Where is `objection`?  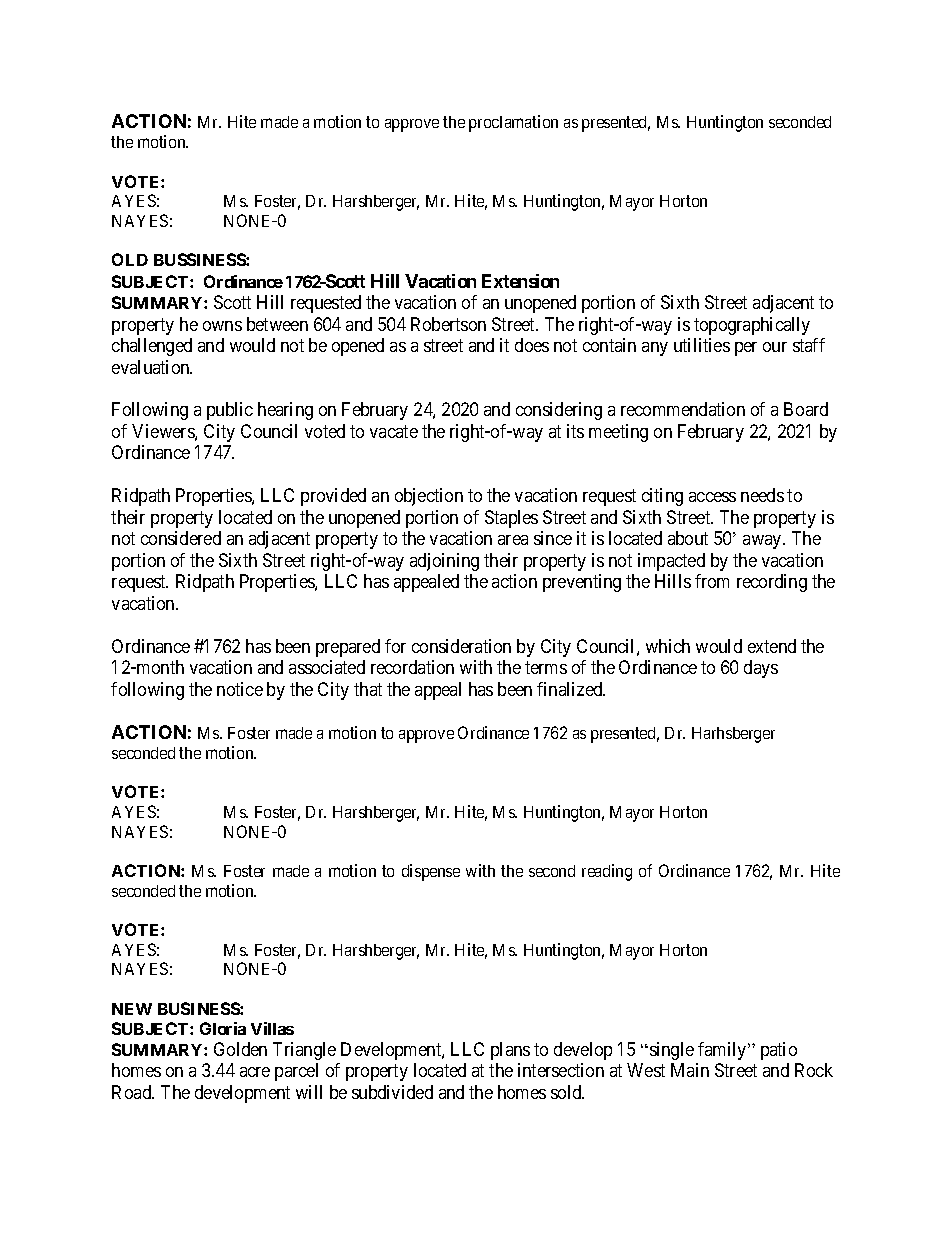
objection is located at coordinates (429, 497).
